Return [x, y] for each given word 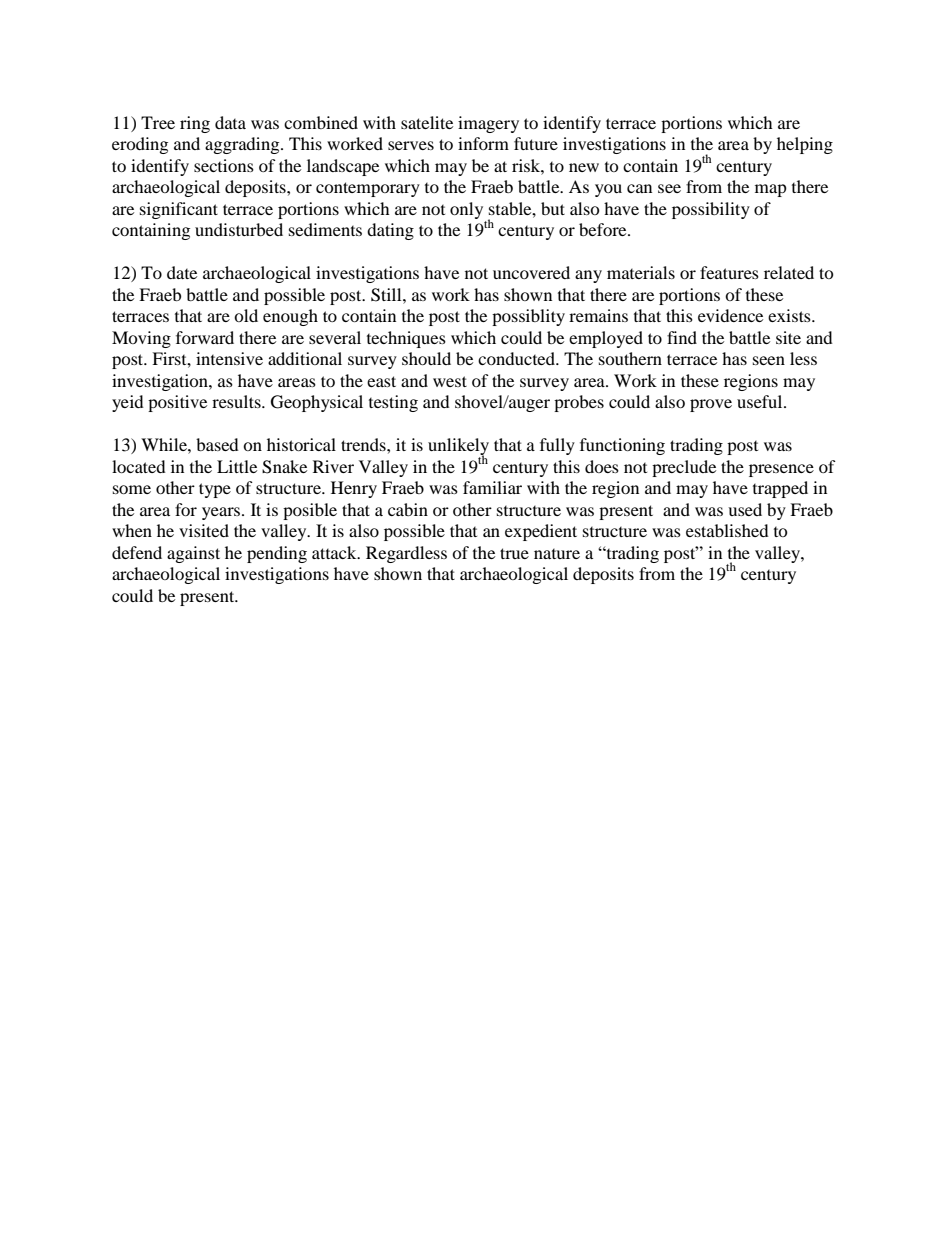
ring [195, 124]
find [682, 337]
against [193, 554]
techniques [406, 339]
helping [805, 145]
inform [483, 143]
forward [205, 337]
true [514, 553]
